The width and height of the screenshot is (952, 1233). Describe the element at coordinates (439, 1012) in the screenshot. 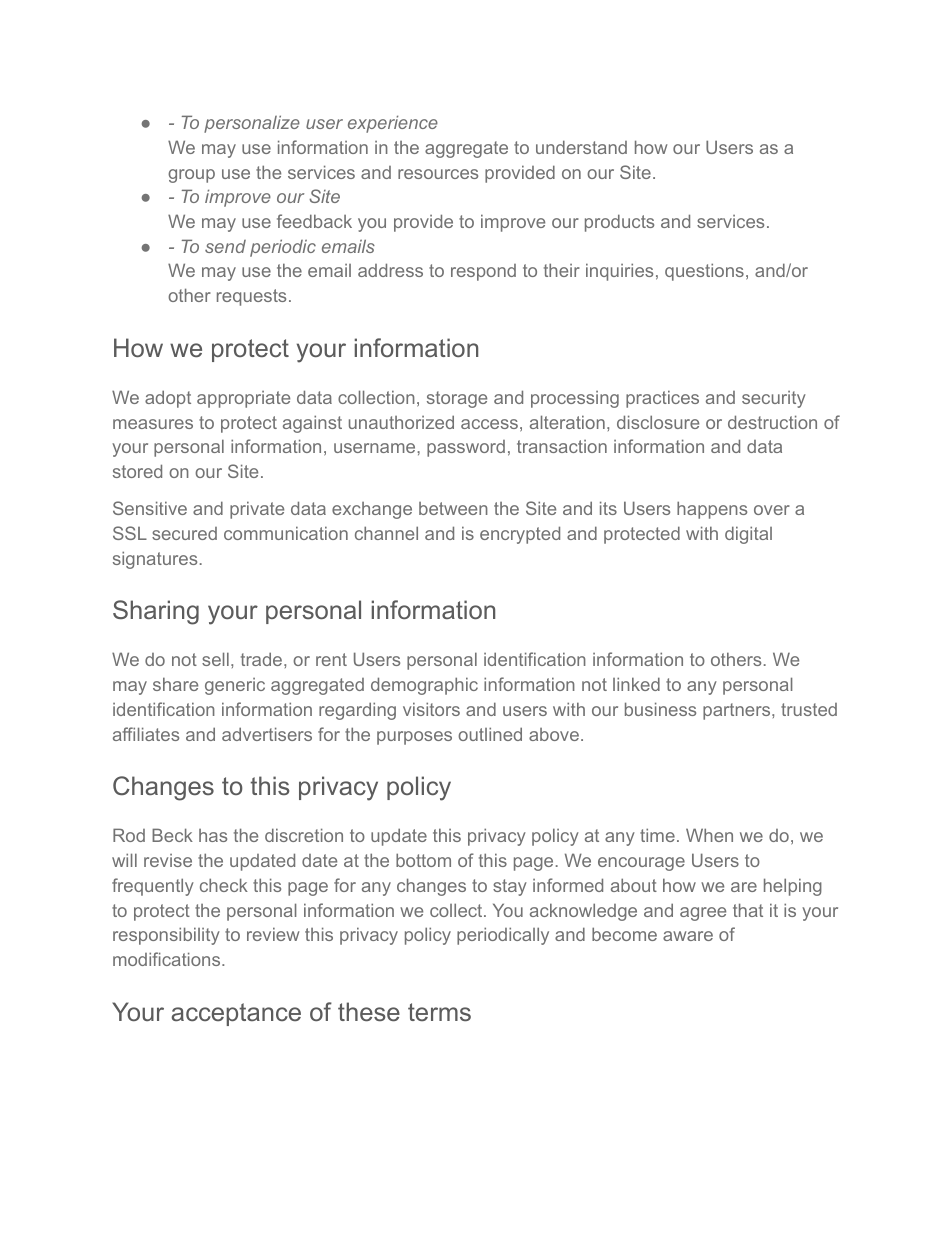

I see `terms` at that location.
